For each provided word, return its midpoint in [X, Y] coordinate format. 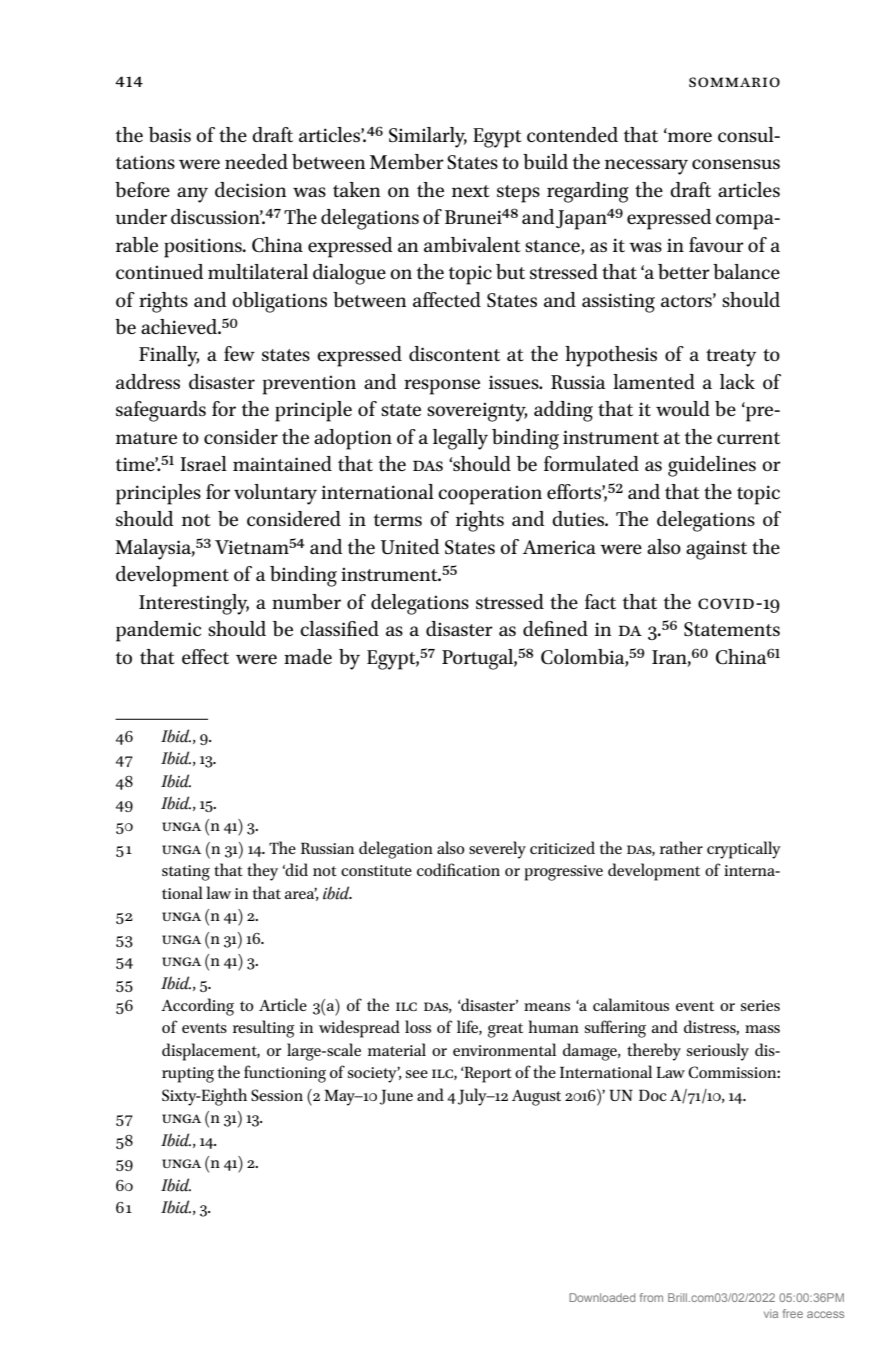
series [760, 1005]
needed [256, 161]
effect [205, 656]
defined [555, 628]
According [197, 1007]
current [748, 438]
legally [460, 439]
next [471, 191]
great [505, 1030]
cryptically [744, 850]
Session [277, 1095]
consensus [736, 164]
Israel [203, 463]
